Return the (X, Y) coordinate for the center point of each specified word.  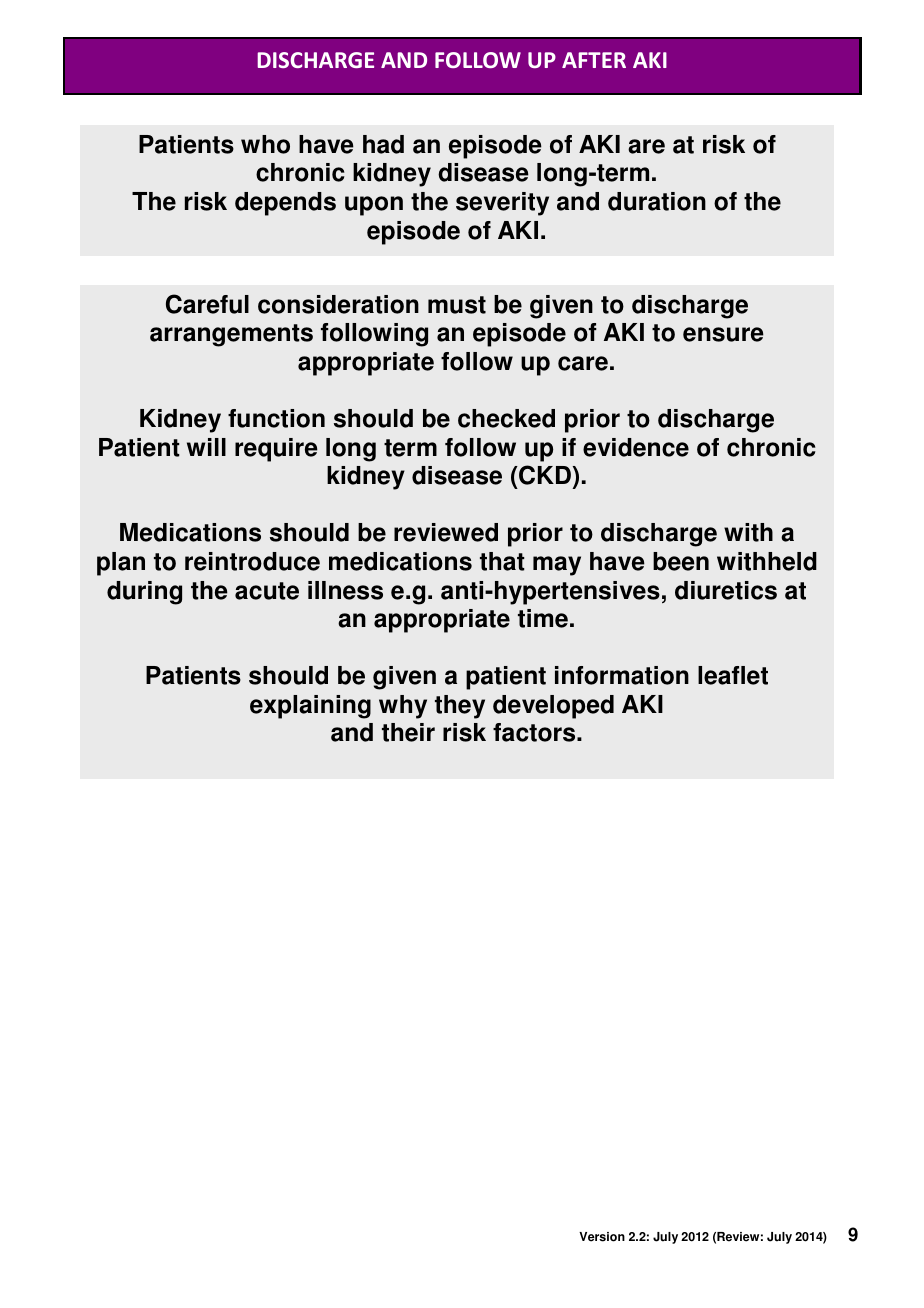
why (403, 707)
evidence (636, 447)
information (622, 675)
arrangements (231, 335)
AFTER (594, 60)
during (144, 593)
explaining (310, 707)
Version (602, 1237)
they (460, 707)
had (383, 144)
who (265, 144)
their (408, 732)
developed (553, 707)
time (543, 618)
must (457, 305)
